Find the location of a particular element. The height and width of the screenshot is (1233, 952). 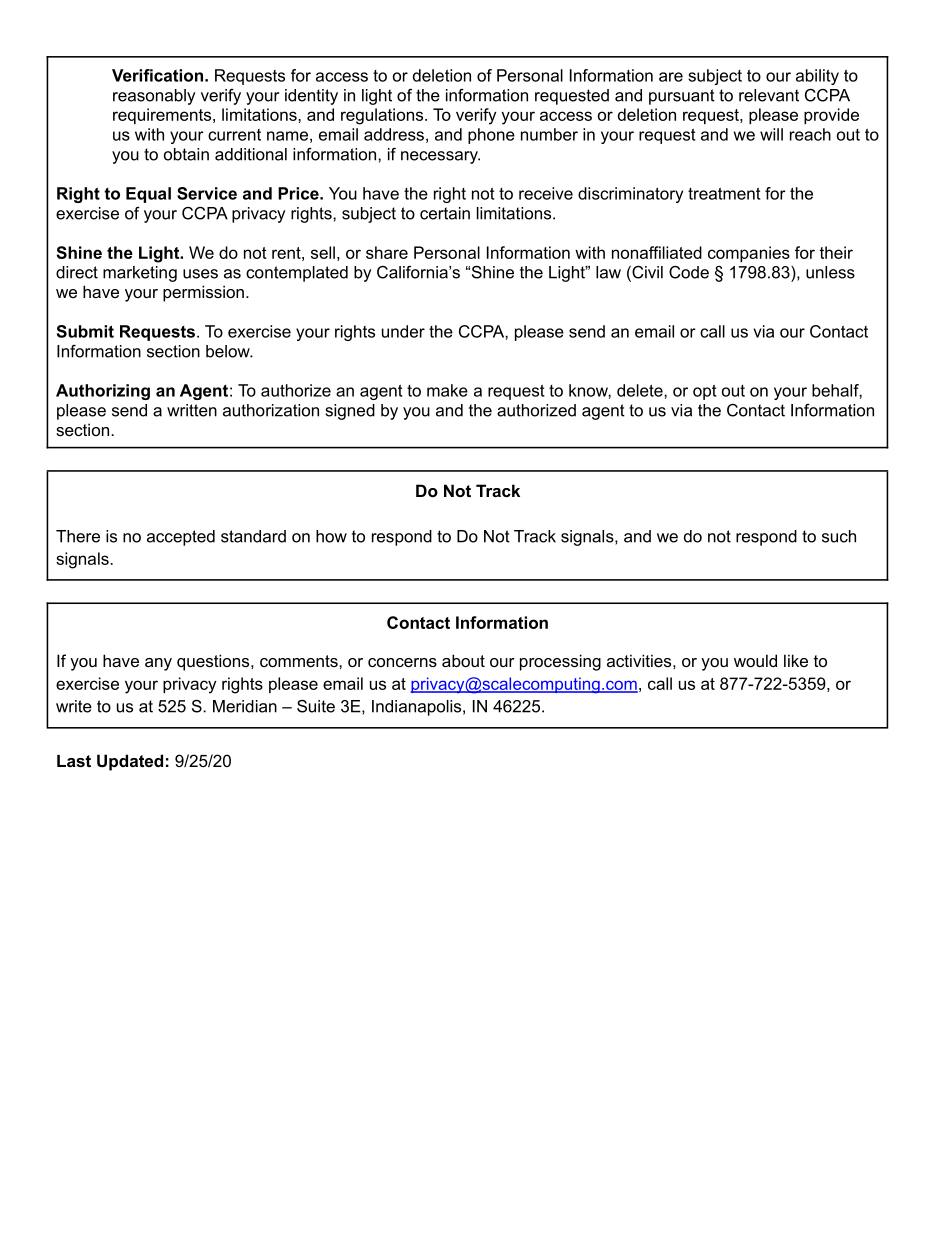

such is located at coordinates (839, 536).
